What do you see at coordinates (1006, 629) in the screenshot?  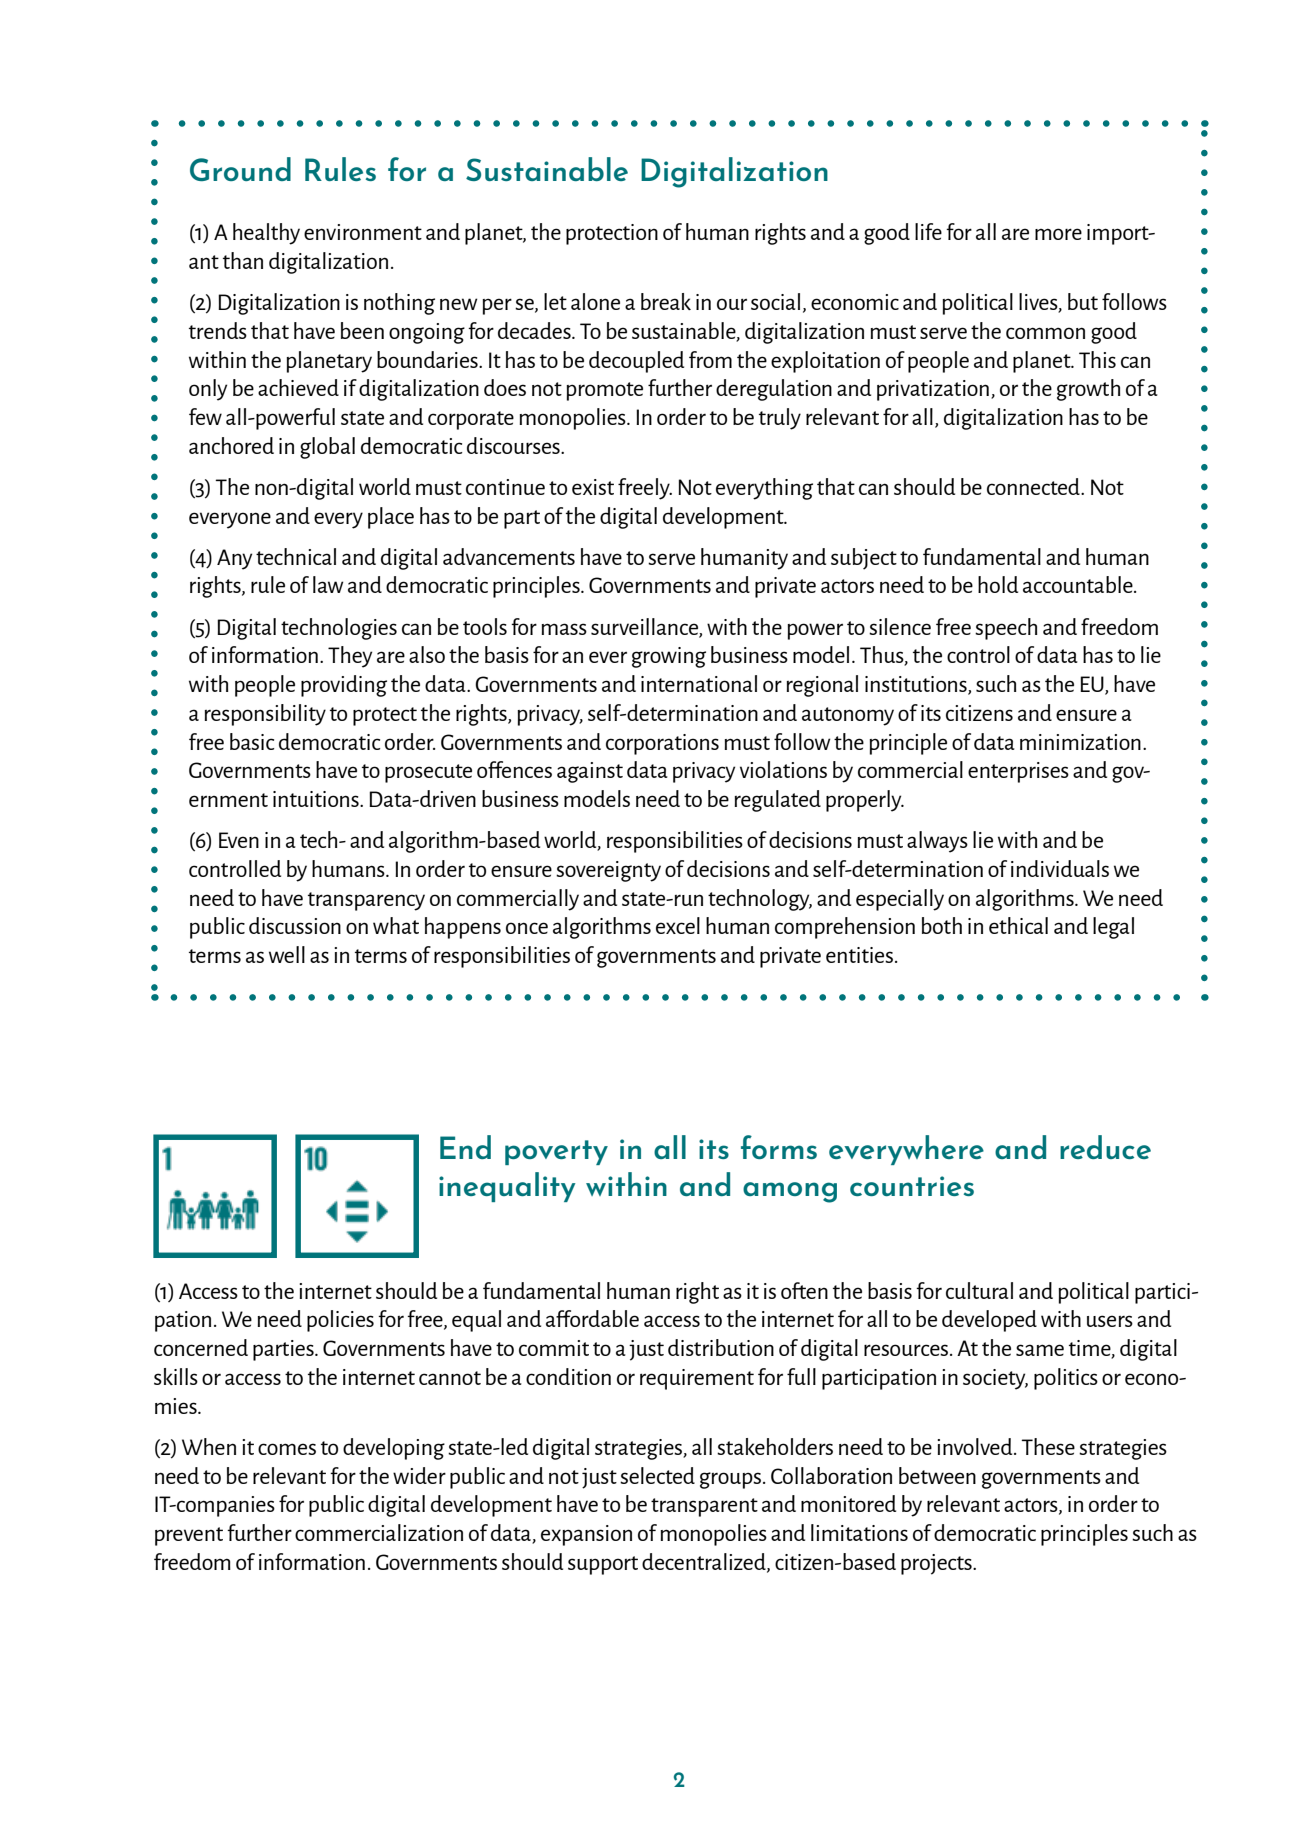 I see `speech` at bounding box center [1006, 629].
